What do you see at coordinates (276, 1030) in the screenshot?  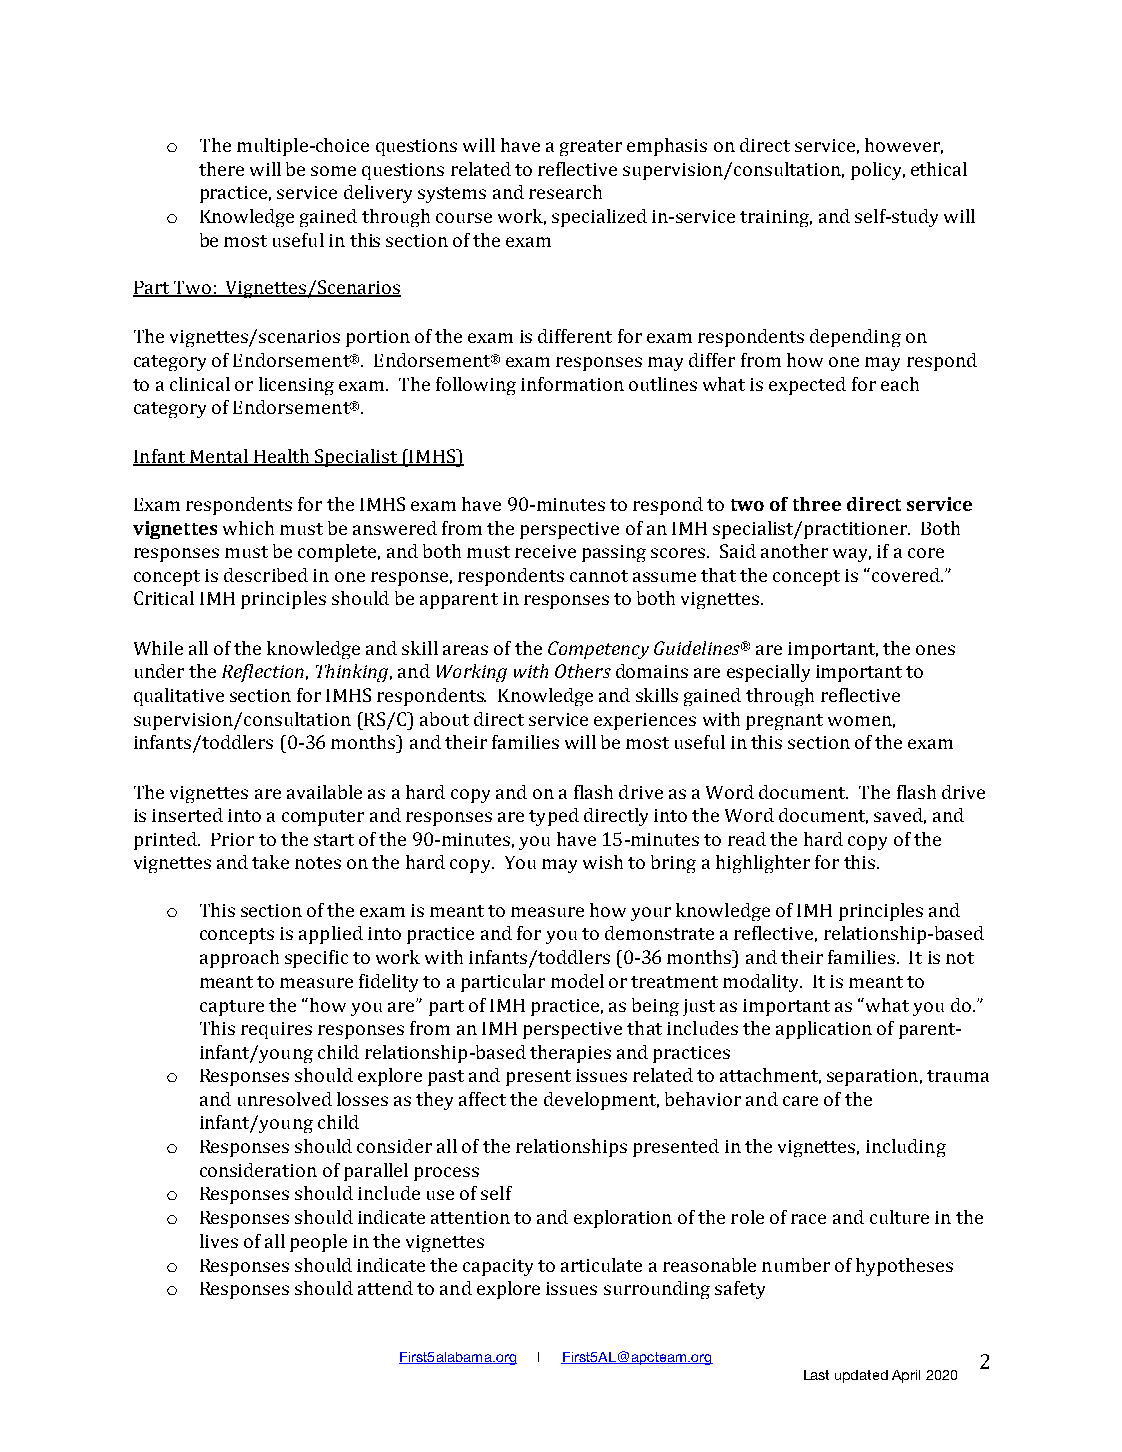 I see `requires` at bounding box center [276, 1030].
